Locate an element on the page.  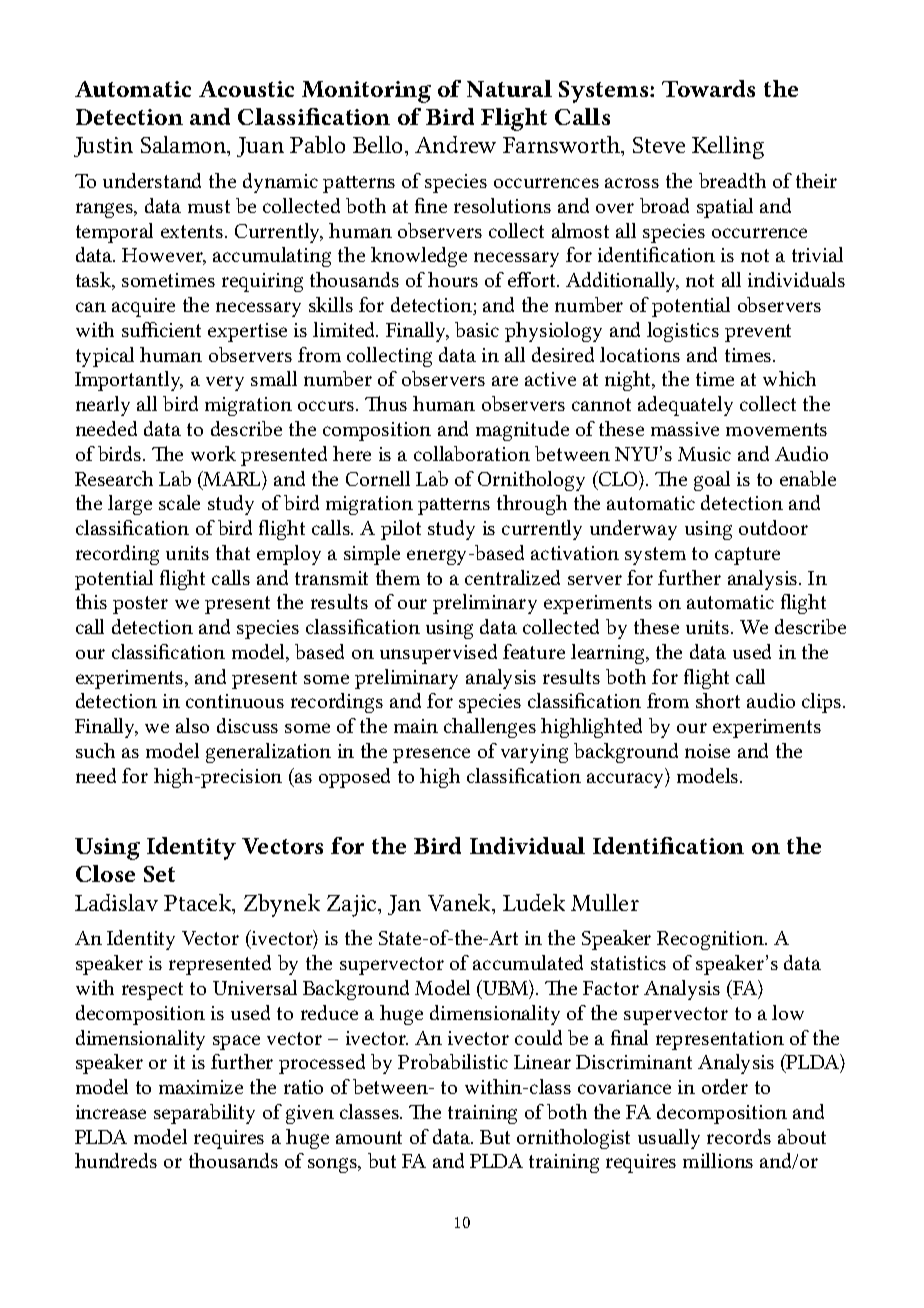
also is located at coordinates (192, 725).
